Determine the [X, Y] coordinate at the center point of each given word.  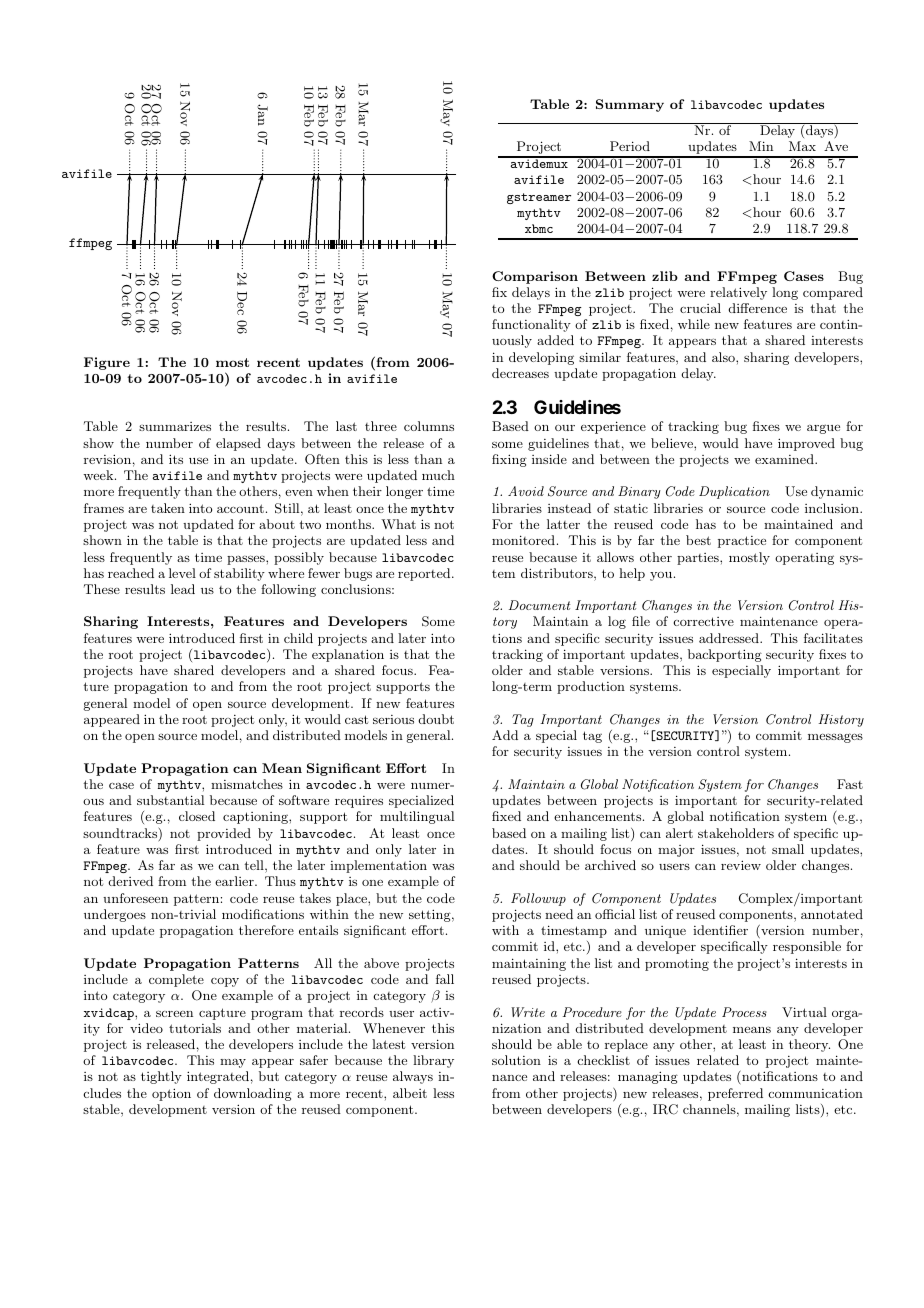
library [433, 1061]
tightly [161, 1077]
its [176, 459]
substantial [170, 800]
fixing [509, 460]
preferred [735, 1094]
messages [835, 738]
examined [785, 459]
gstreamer [539, 198]
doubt [436, 719]
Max [802, 146]
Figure [107, 363]
